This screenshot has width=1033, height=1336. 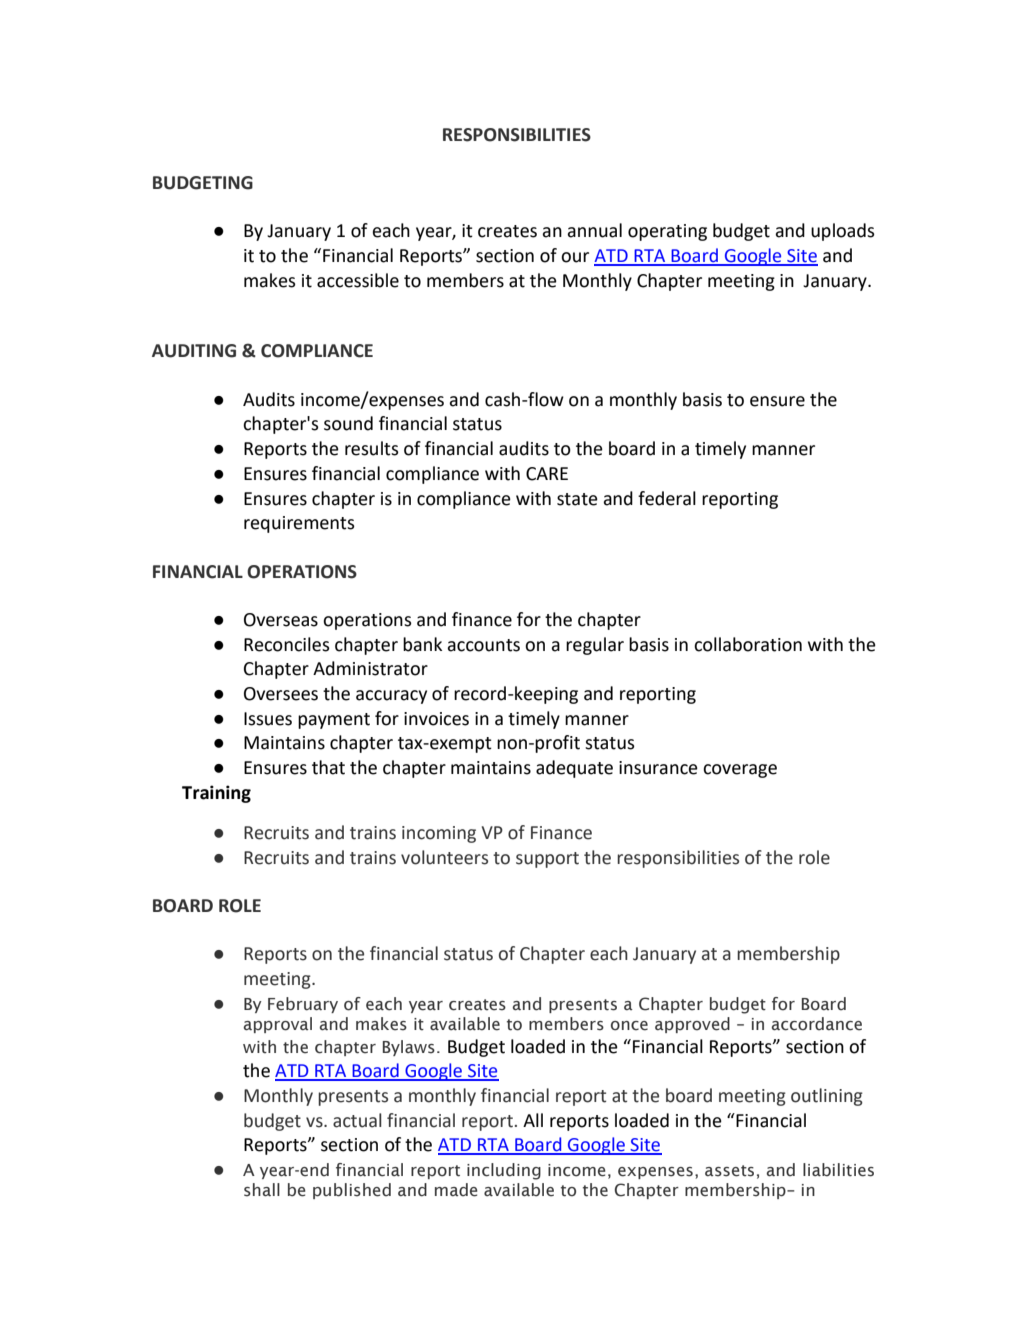 I want to click on accessible, so click(x=358, y=280).
